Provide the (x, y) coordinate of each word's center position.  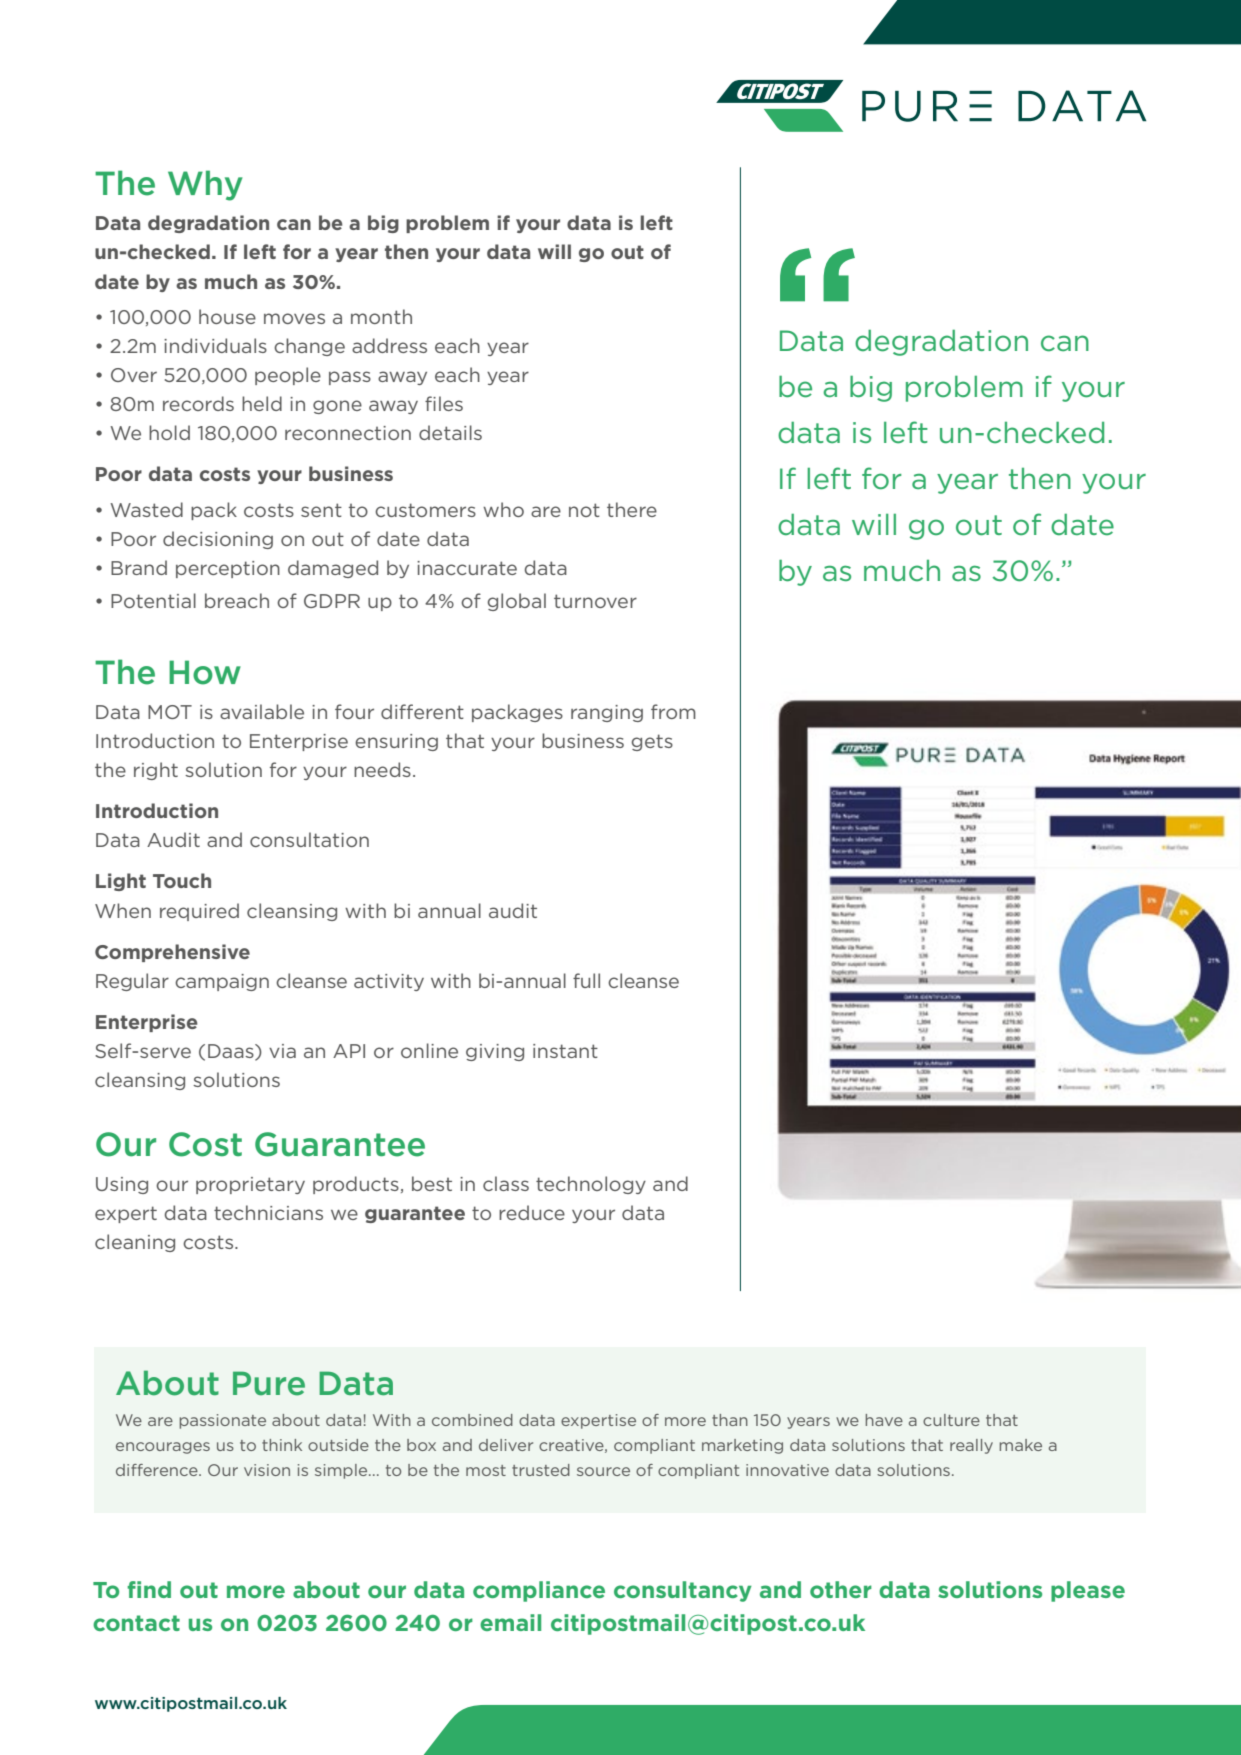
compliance (539, 1591)
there (632, 509)
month (381, 316)
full (586, 980)
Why (205, 185)
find (149, 1589)
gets (652, 742)
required (199, 912)
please (1088, 1591)
